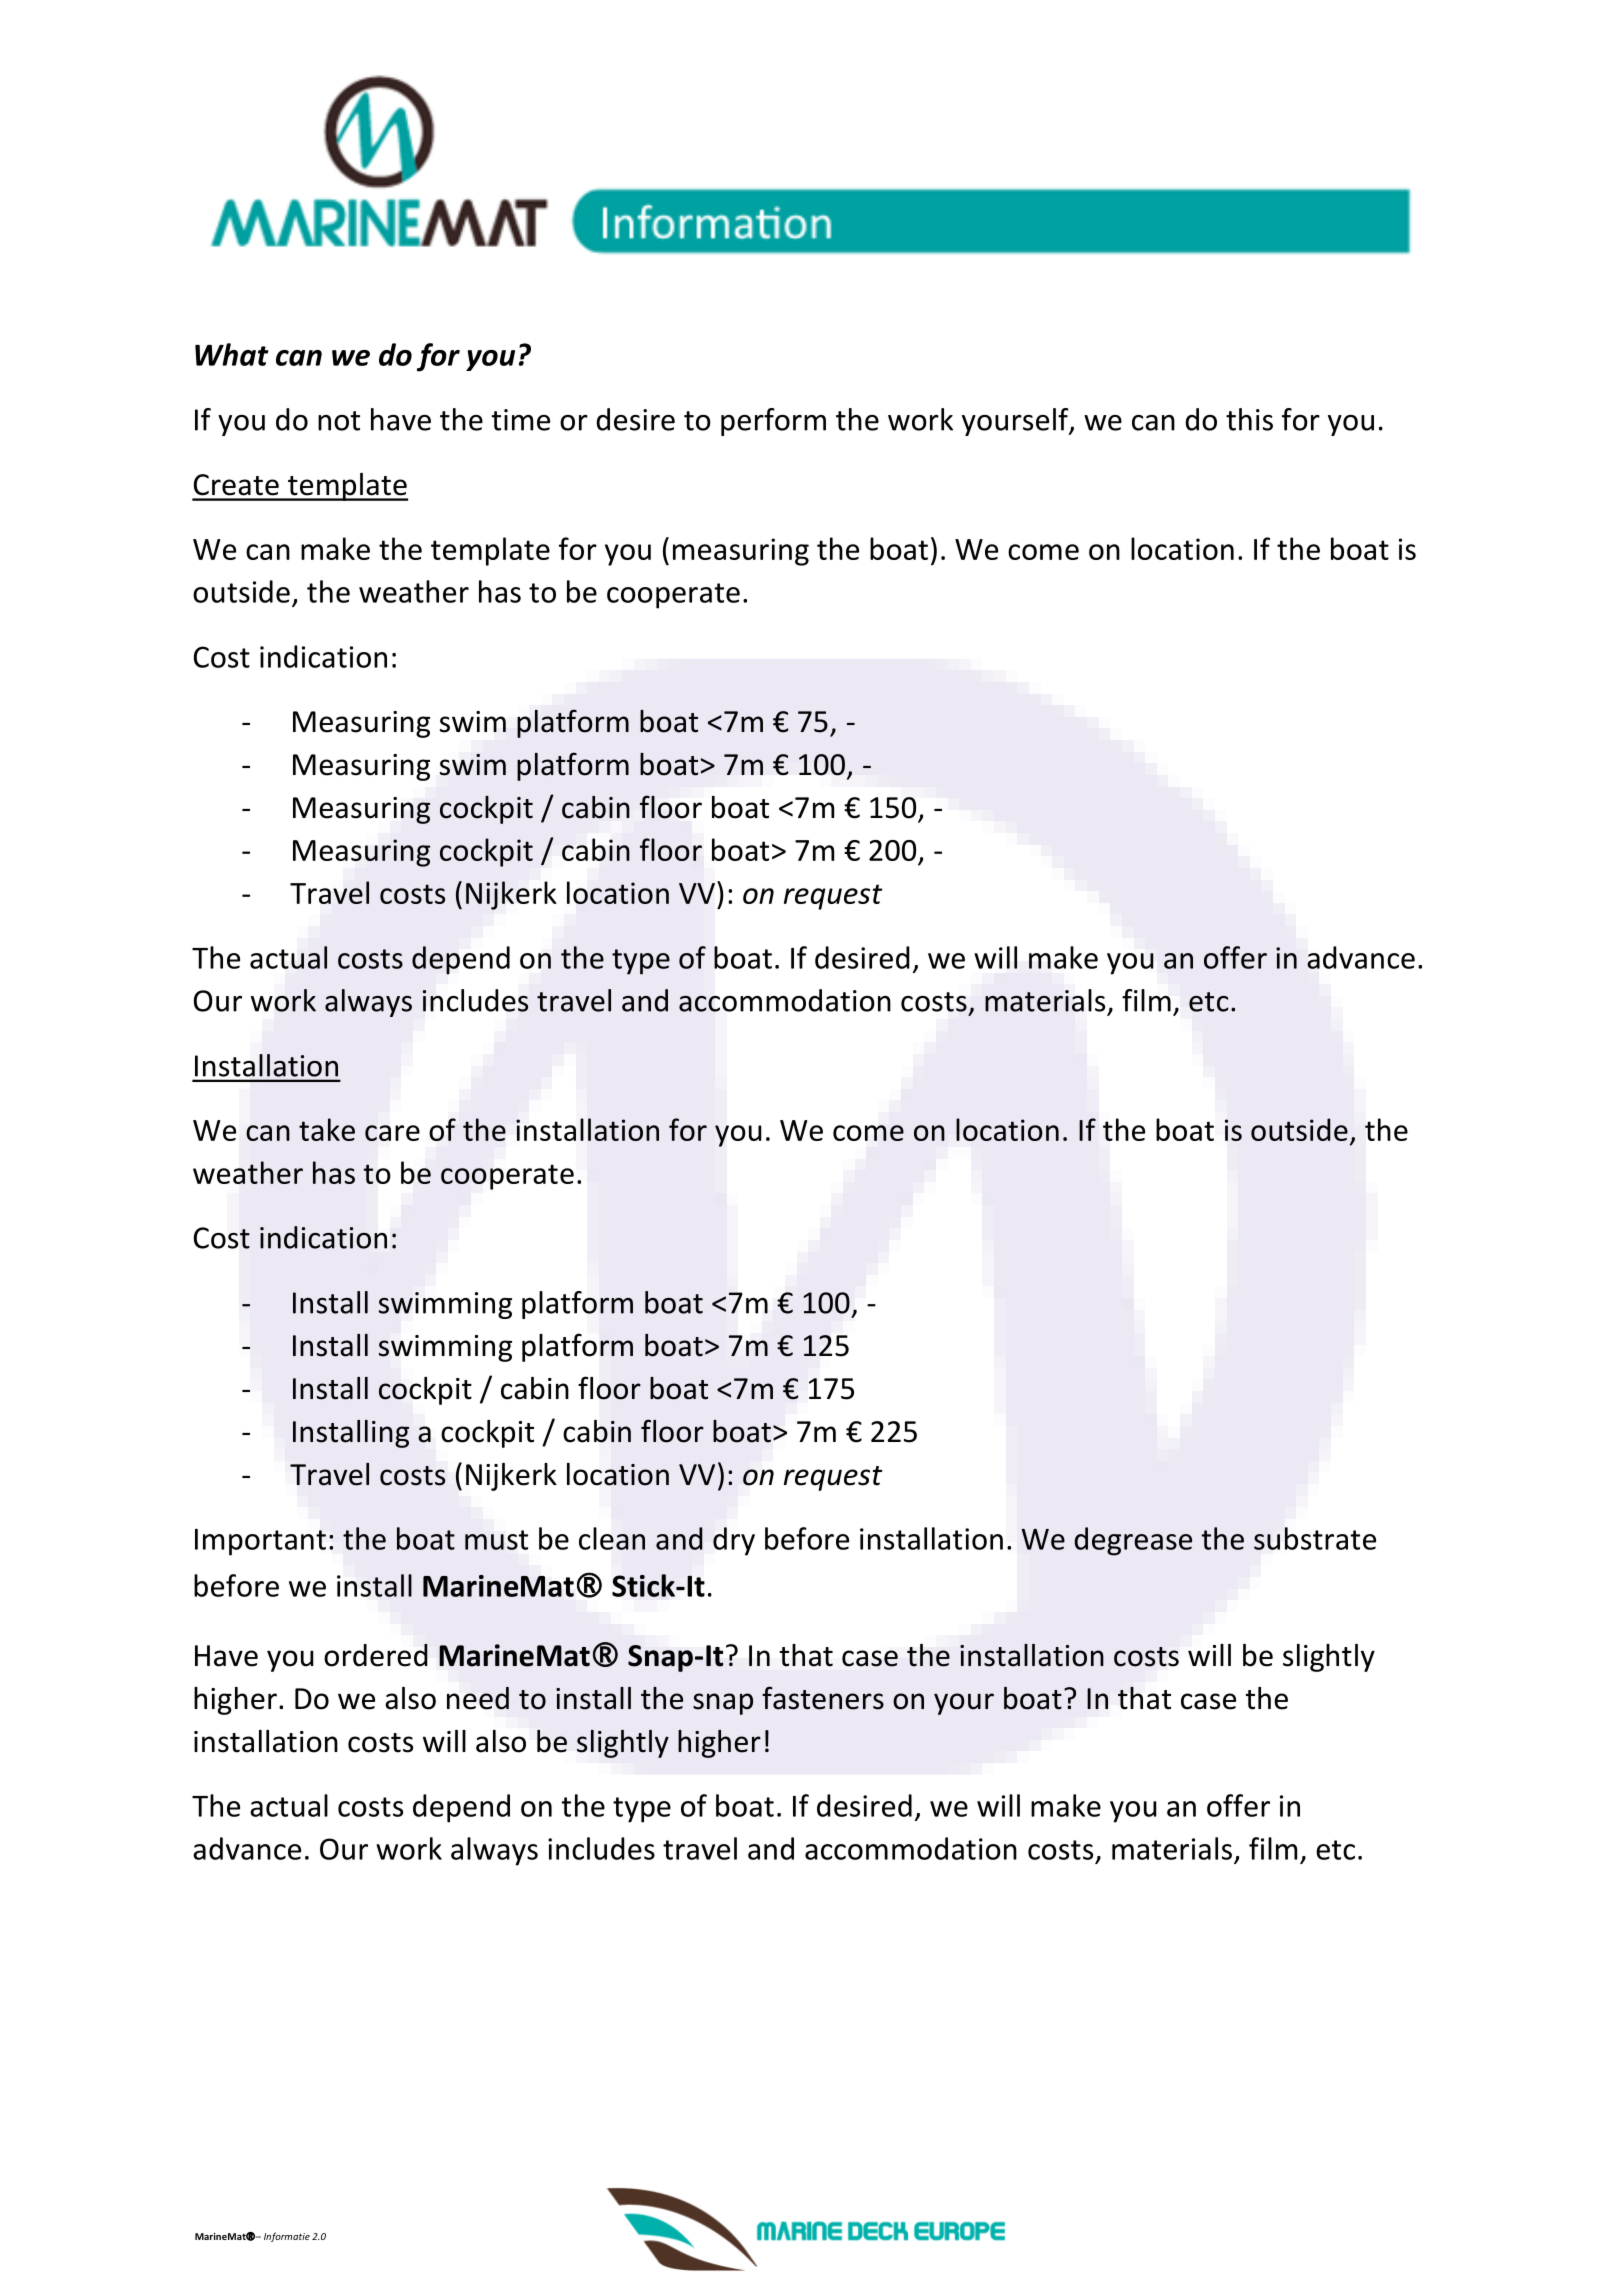 This page has height=2287, width=1617. Describe the element at coordinates (521, 420) in the page. I see `time` at that location.
